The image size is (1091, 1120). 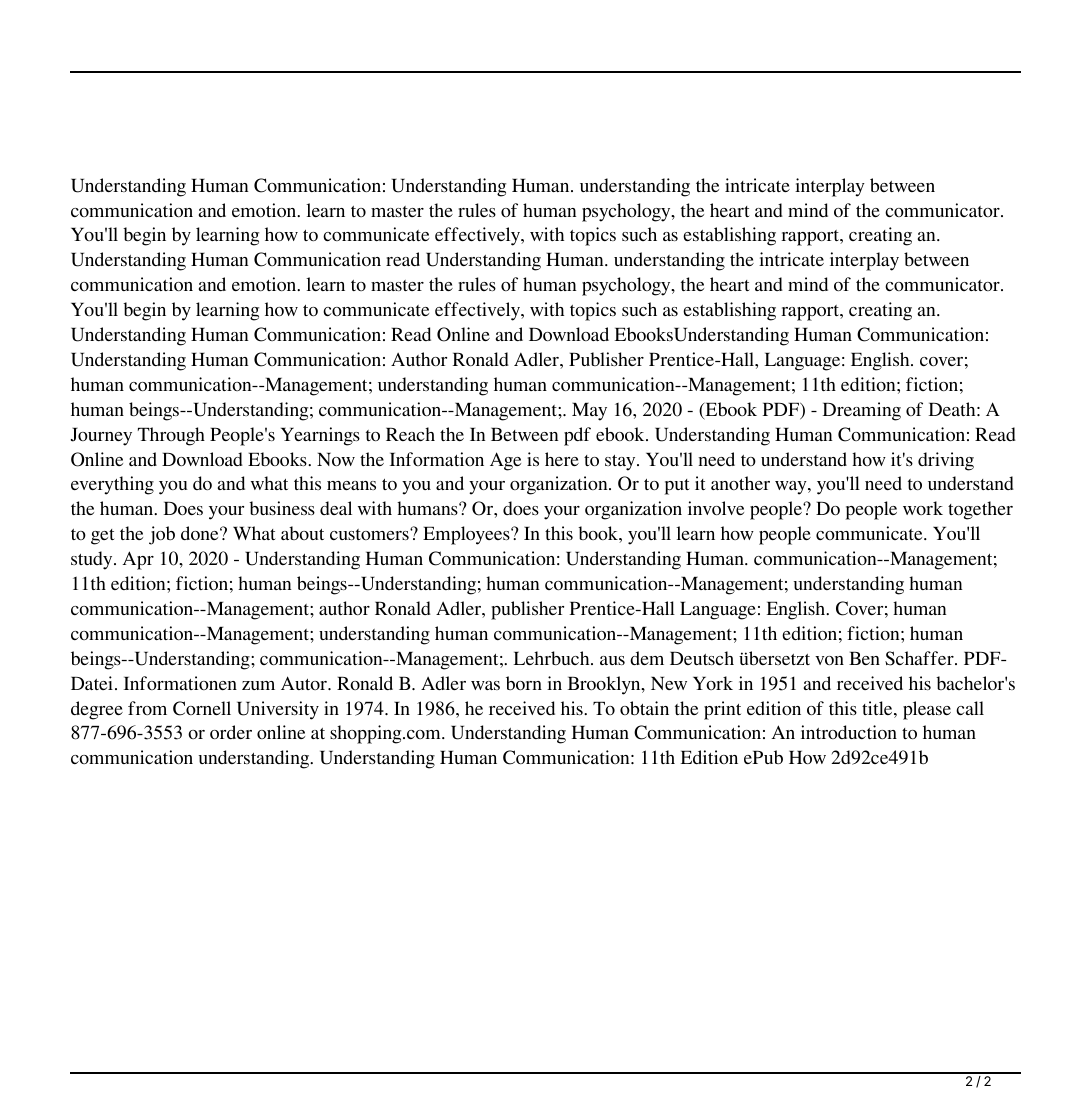 I want to click on aus, so click(x=612, y=660).
